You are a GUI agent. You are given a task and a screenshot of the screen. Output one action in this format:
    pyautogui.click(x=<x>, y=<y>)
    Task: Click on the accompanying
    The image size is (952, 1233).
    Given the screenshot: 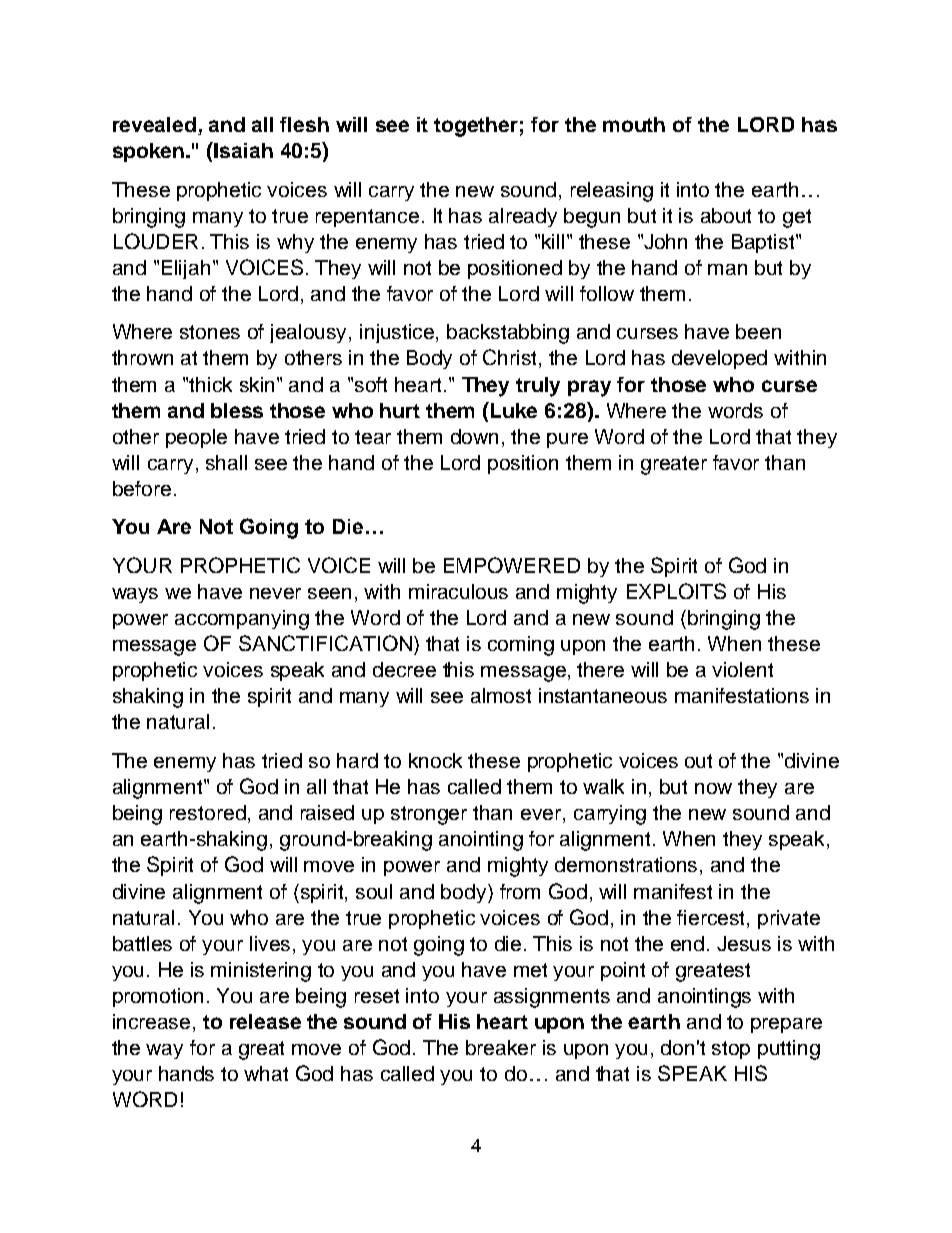 What is the action you would take?
    pyautogui.click(x=242, y=620)
